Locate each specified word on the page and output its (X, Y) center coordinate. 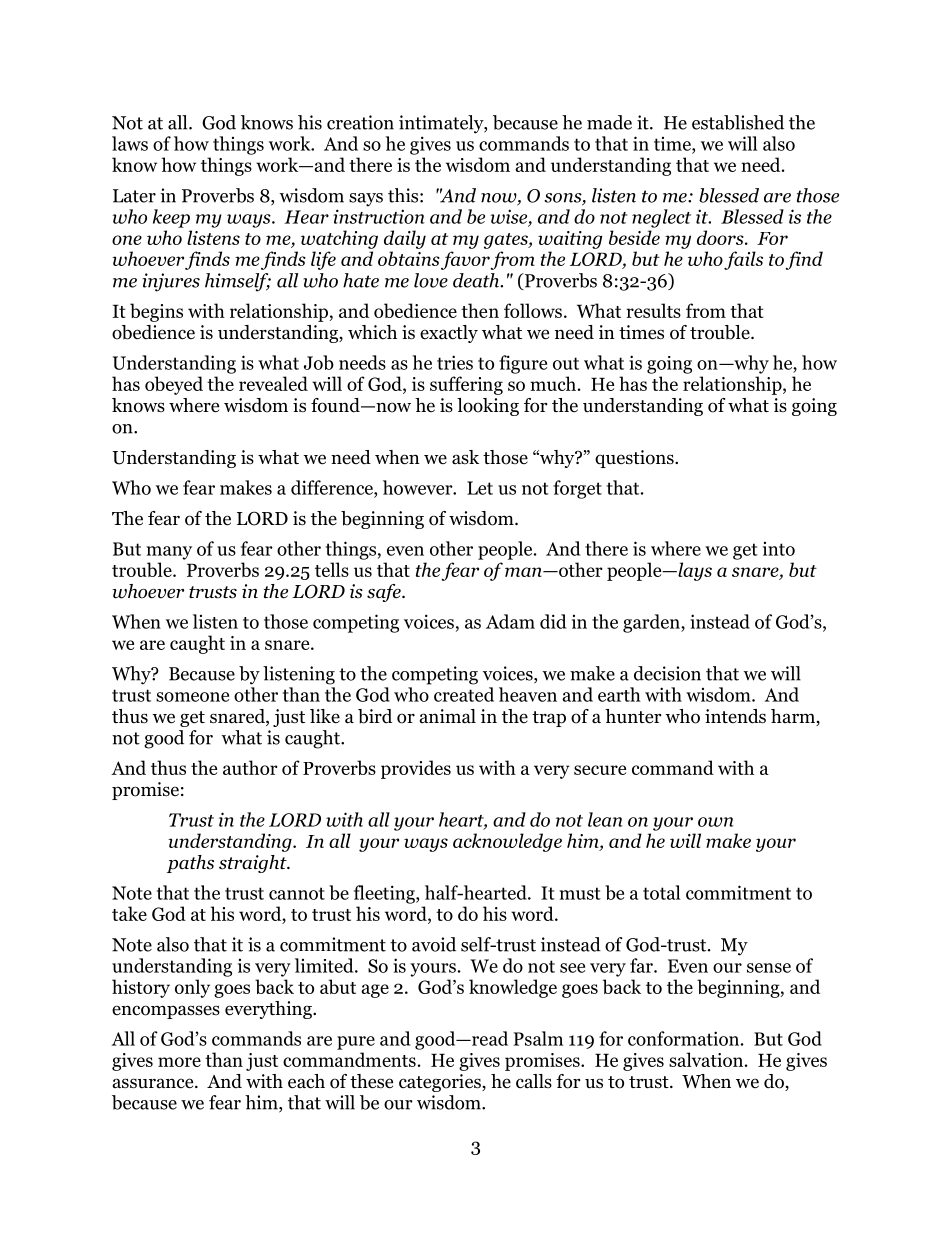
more (179, 1062)
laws (130, 143)
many (169, 553)
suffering (466, 385)
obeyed (174, 385)
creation (360, 122)
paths (190, 864)
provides (416, 769)
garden (652, 623)
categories (441, 1083)
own (716, 822)
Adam (510, 621)
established (738, 122)
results (653, 310)
